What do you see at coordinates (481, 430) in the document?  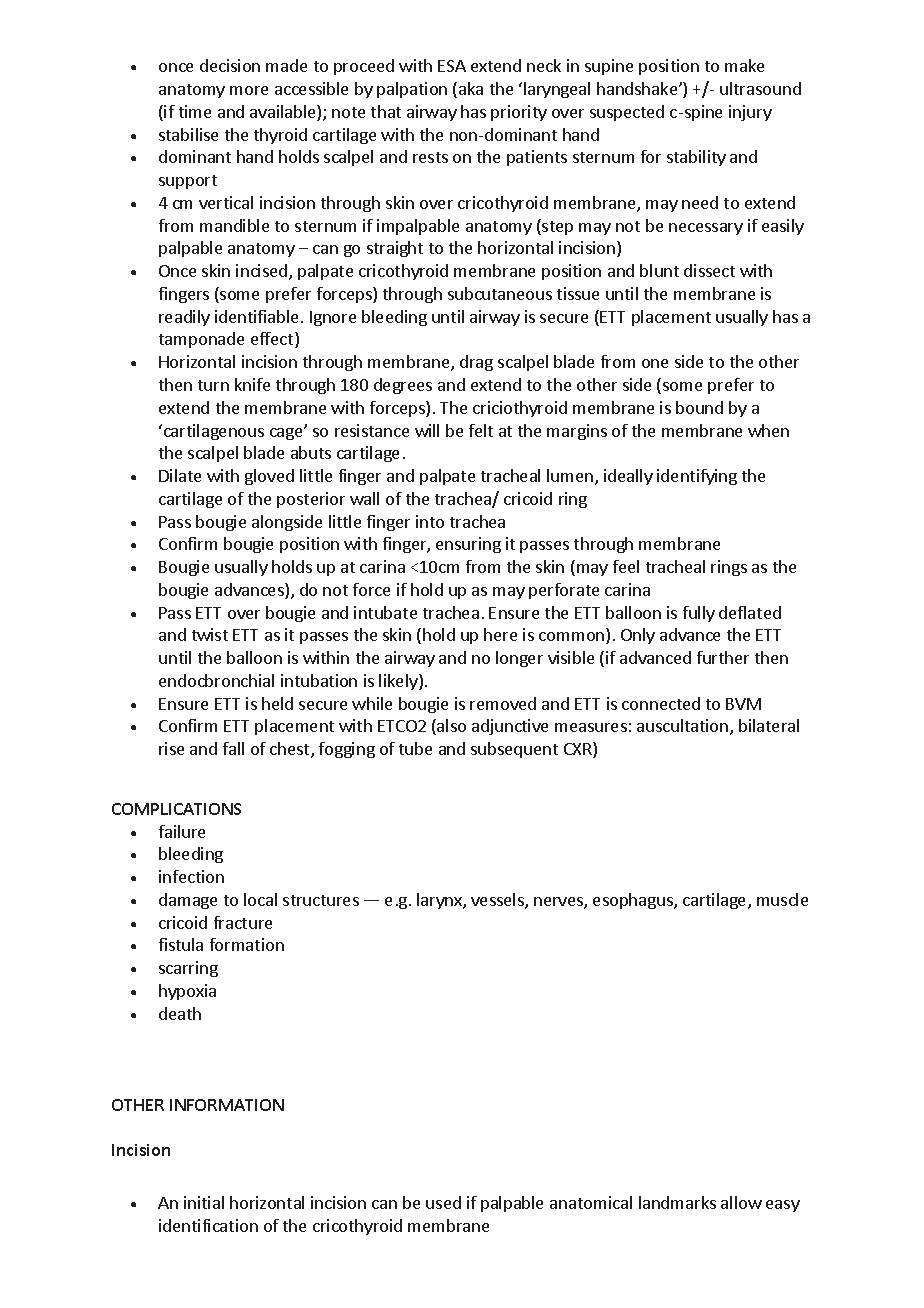 I see `felt` at bounding box center [481, 430].
